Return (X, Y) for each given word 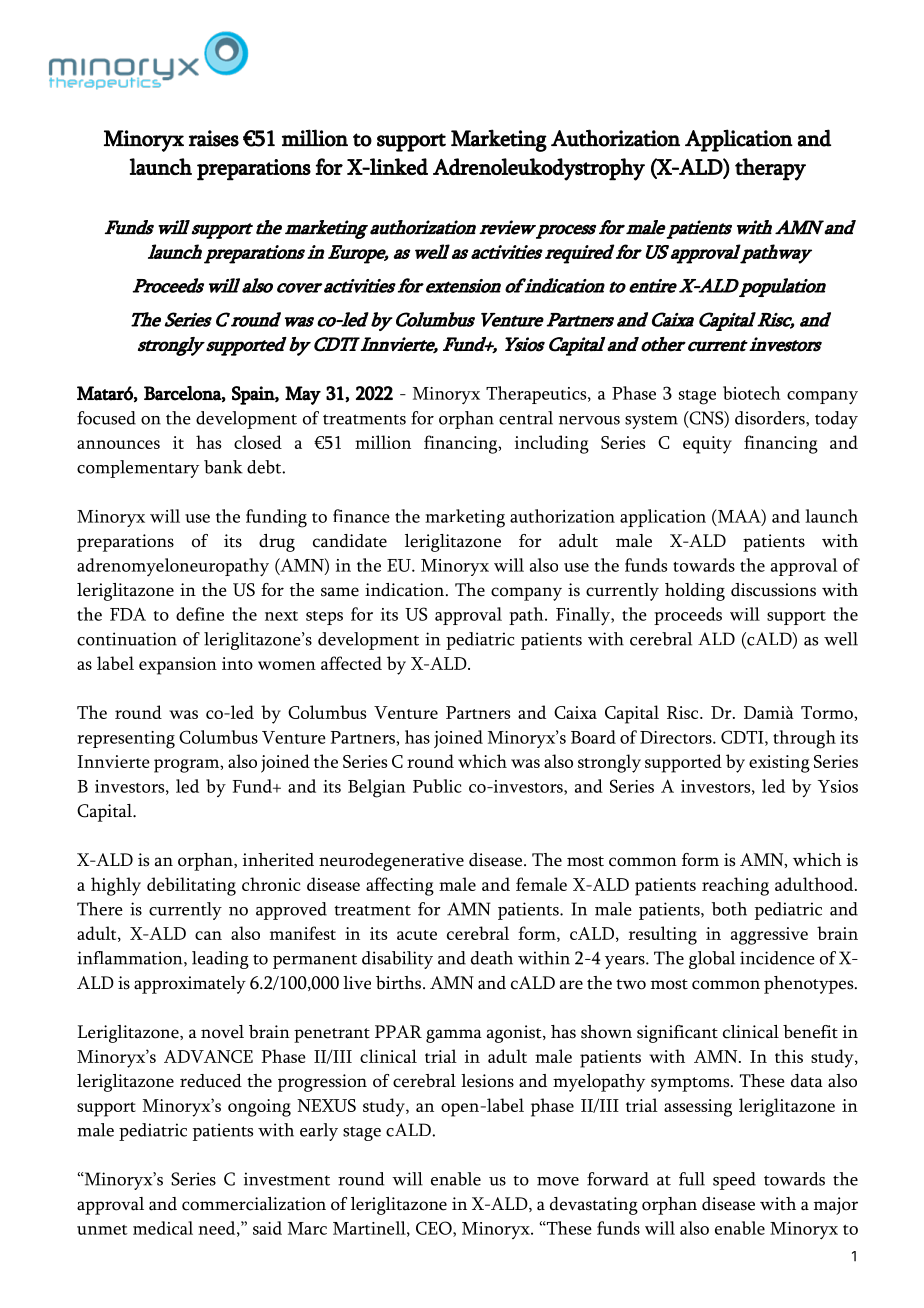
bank (223, 467)
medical (163, 1228)
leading (220, 960)
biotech (752, 393)
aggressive (769, 936)
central (526, 418)
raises (214, 138)
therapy (770, 169)
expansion (178, 666)
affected (351, 663)
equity (707, 445)
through (804, 739)
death (492, 958)
